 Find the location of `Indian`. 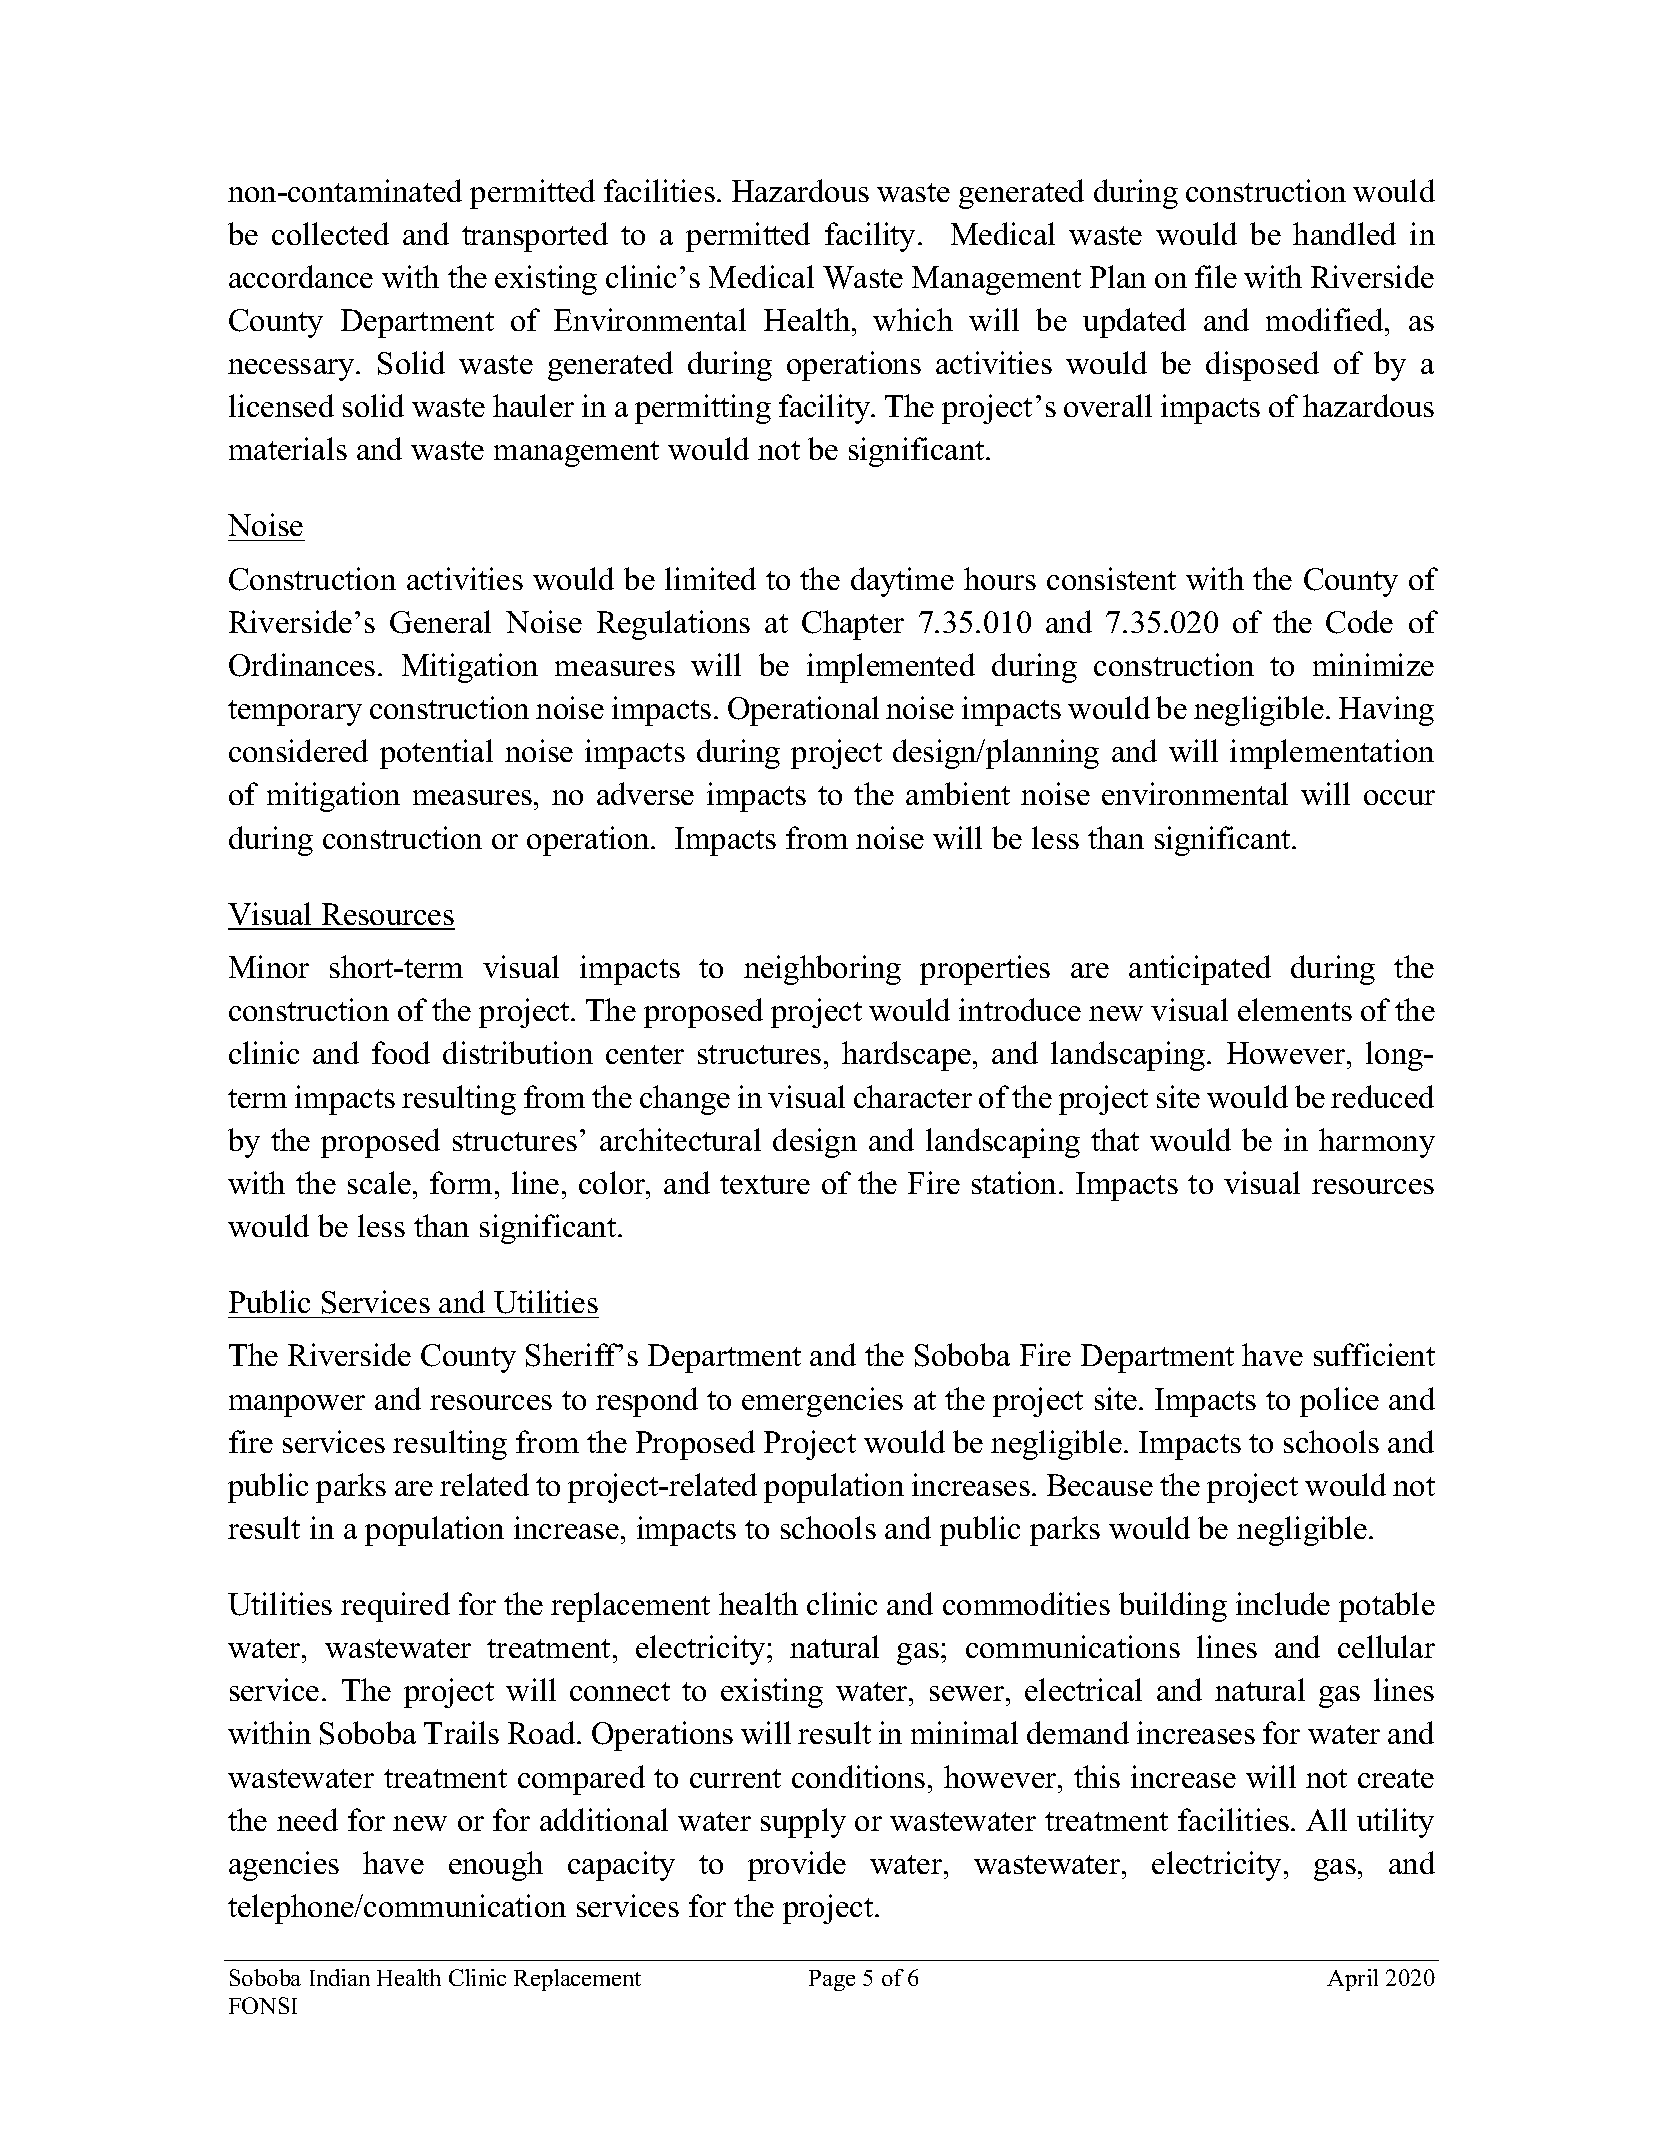

Indian is located at coordinates (340, 1977).
